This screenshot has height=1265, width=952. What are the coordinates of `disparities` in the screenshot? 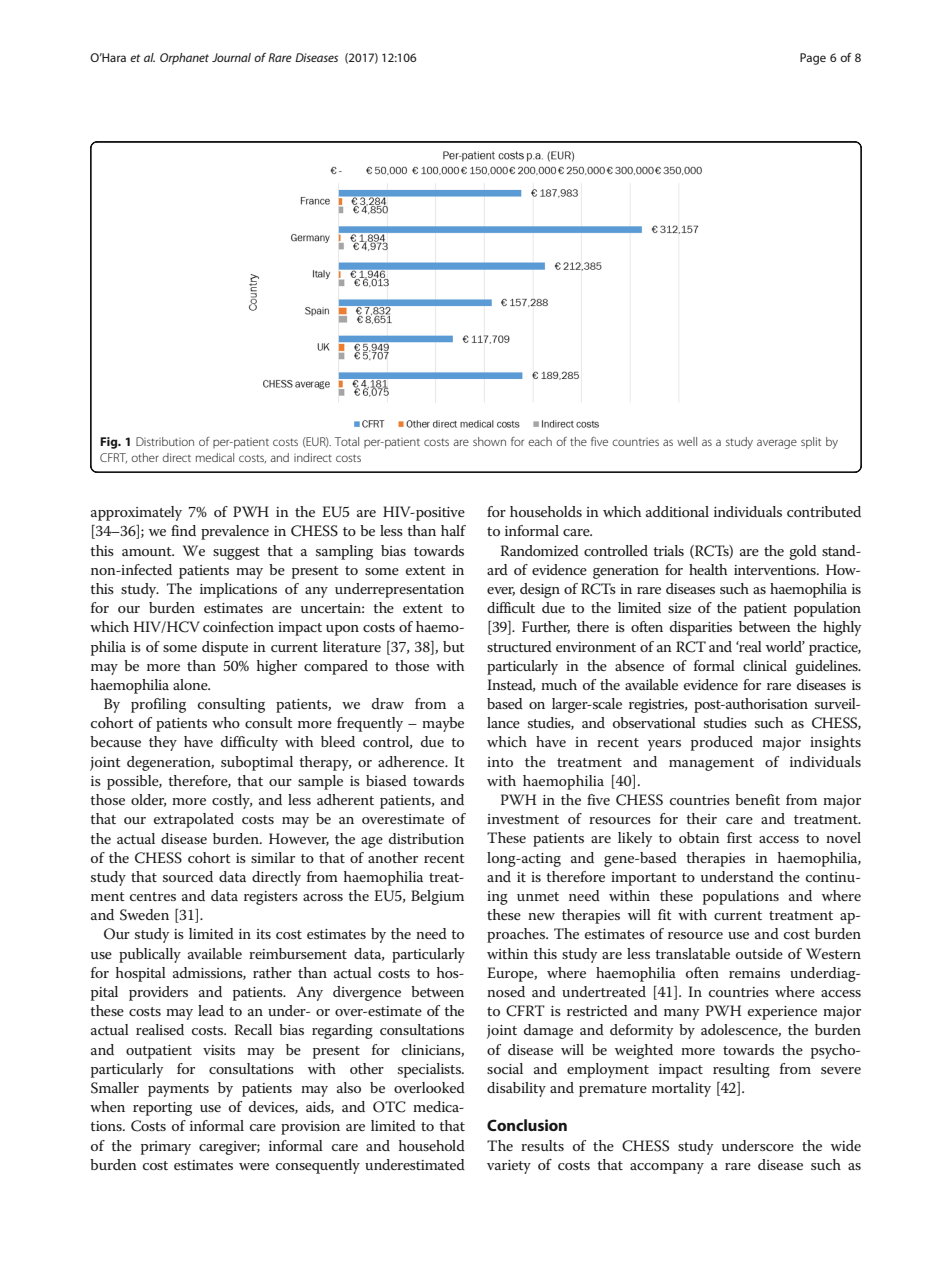 It's located at (701, 628).
